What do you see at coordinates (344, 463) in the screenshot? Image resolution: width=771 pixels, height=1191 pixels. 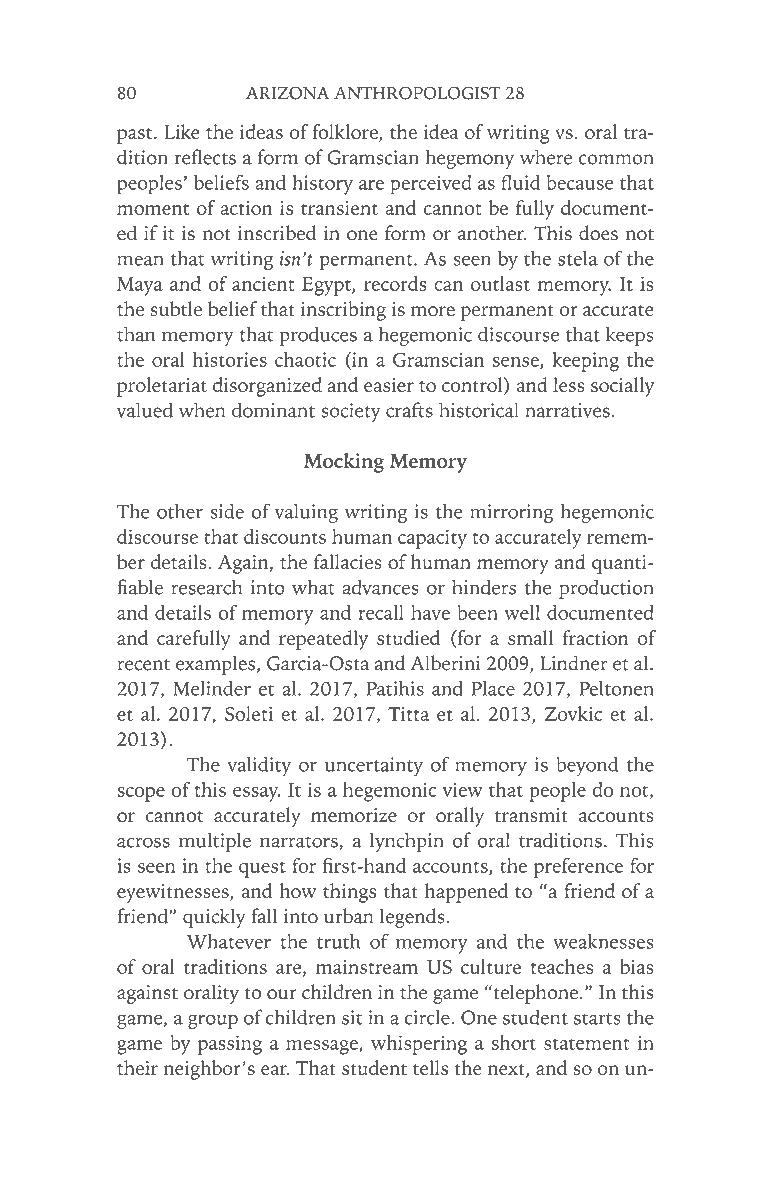 I see `Mocking` at bounding box center [344, 463].
